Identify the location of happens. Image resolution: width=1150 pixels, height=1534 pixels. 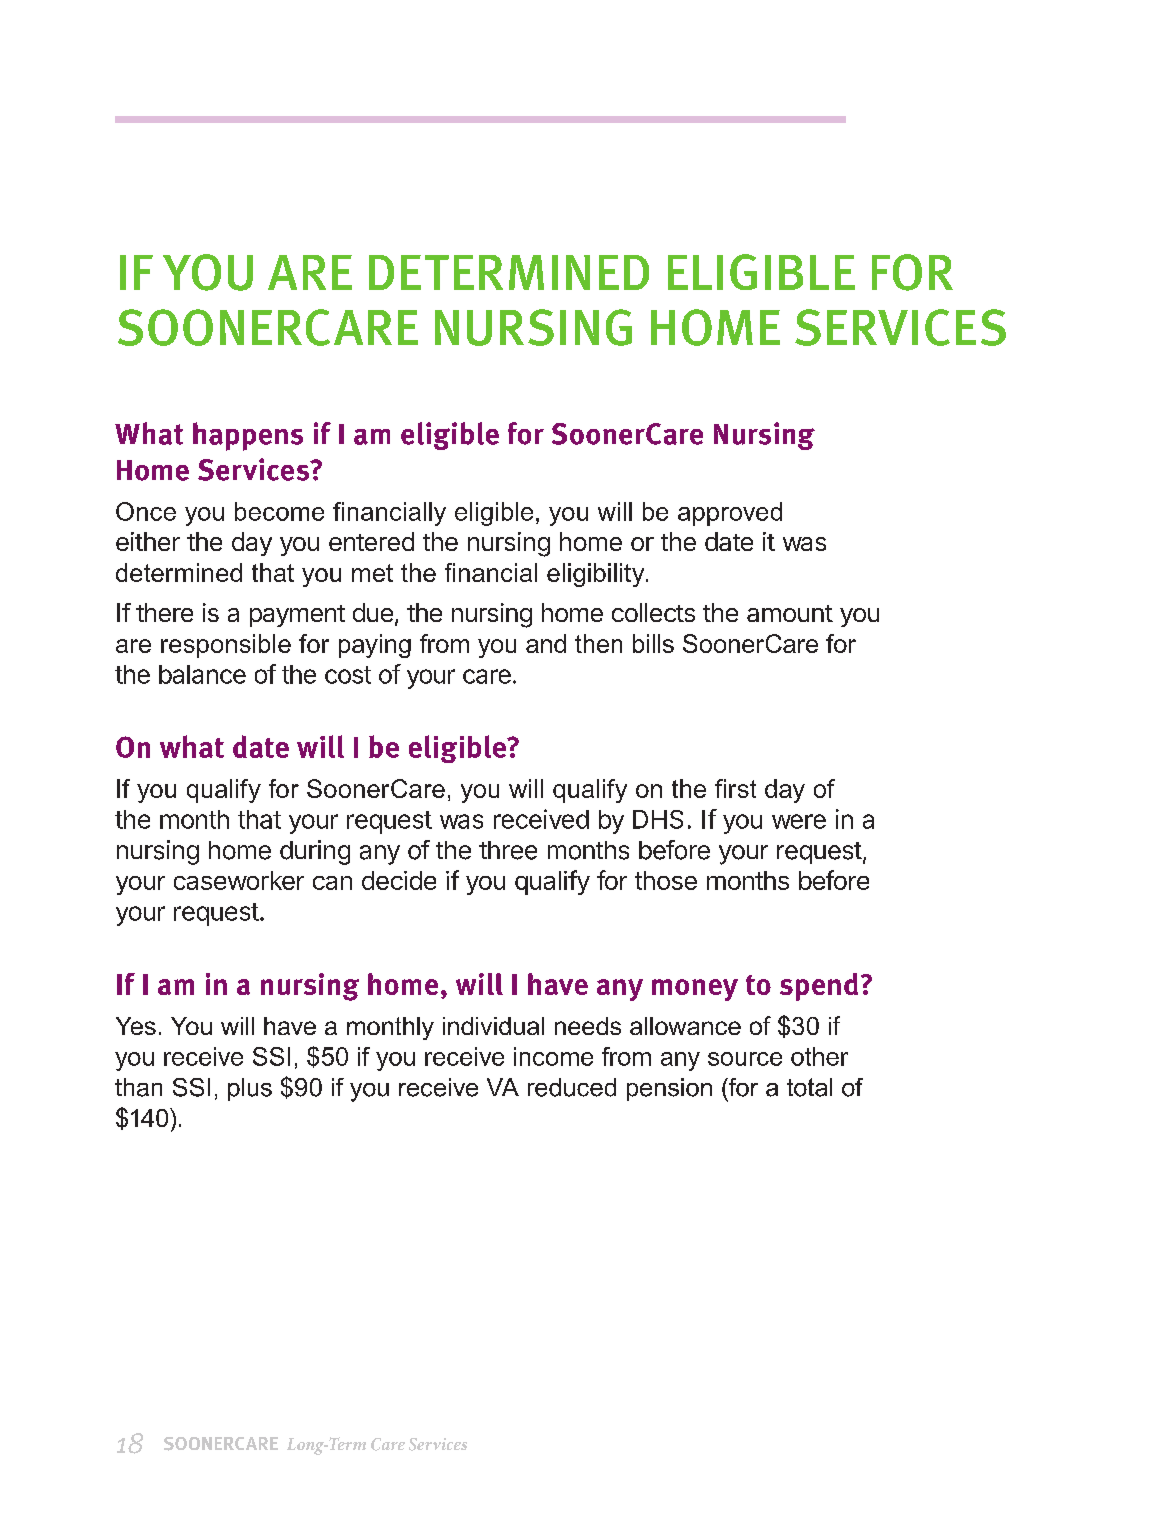
(248, 436).
